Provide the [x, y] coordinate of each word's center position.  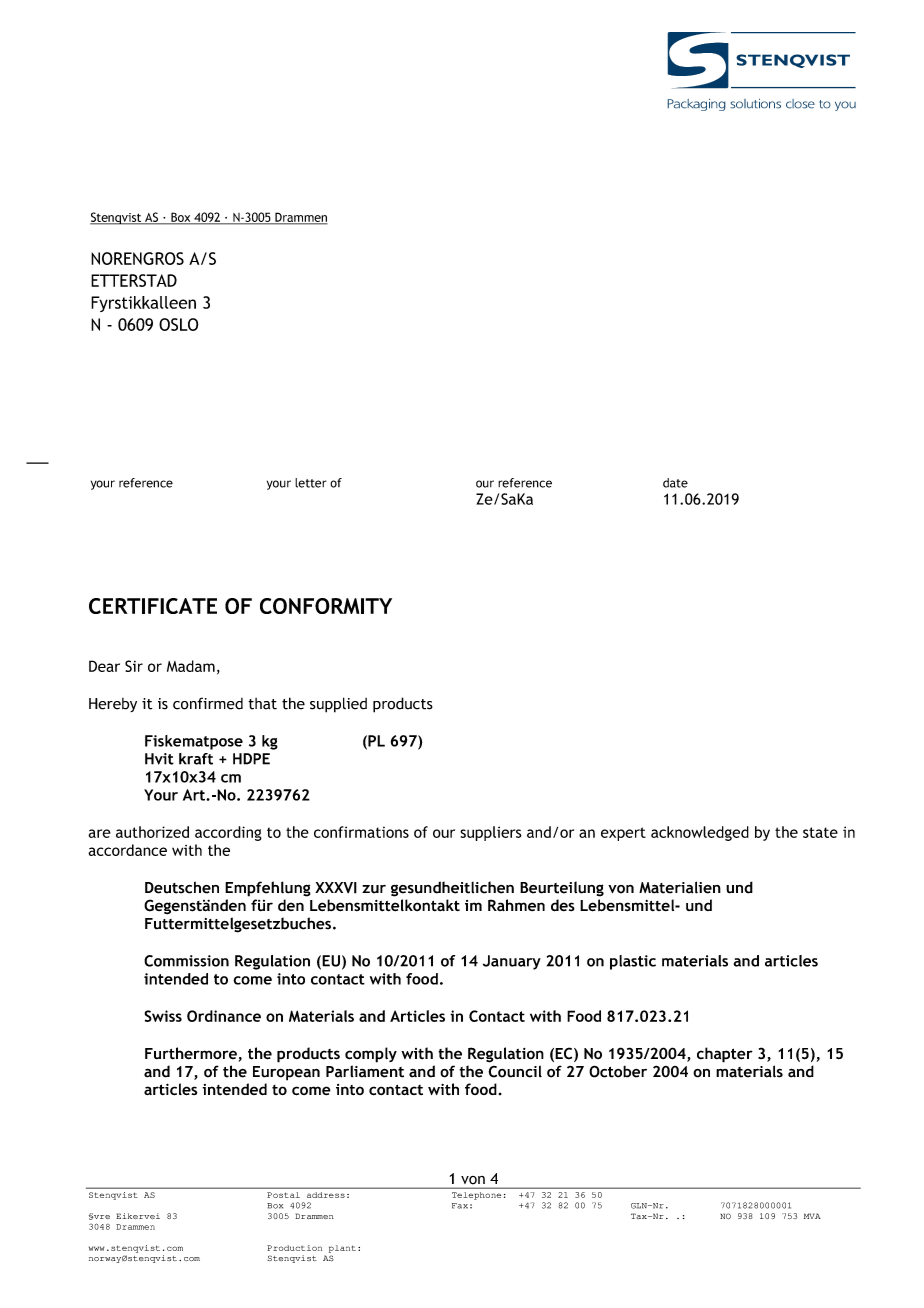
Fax [460, 1206]
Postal [283, 1195]
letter [311, 483]
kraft [196, 759]
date [675, 483]
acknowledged [700, 833]
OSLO [179, 324]
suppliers [491, 833]
